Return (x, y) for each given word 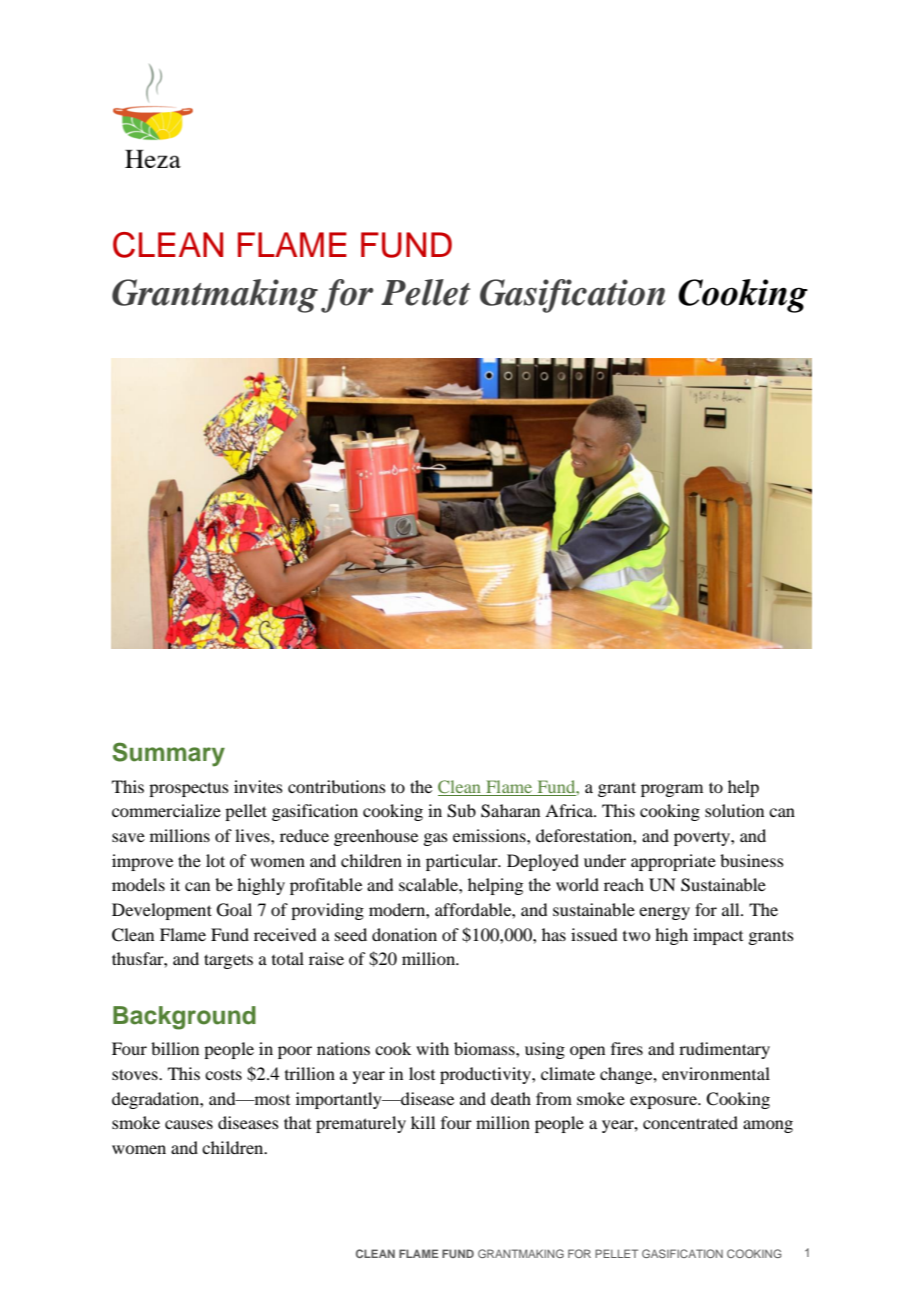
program (672, 790)
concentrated (690, 1122)
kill (423, 1122)
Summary (169, 754)
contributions (337, 786)
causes (189, 1124)
